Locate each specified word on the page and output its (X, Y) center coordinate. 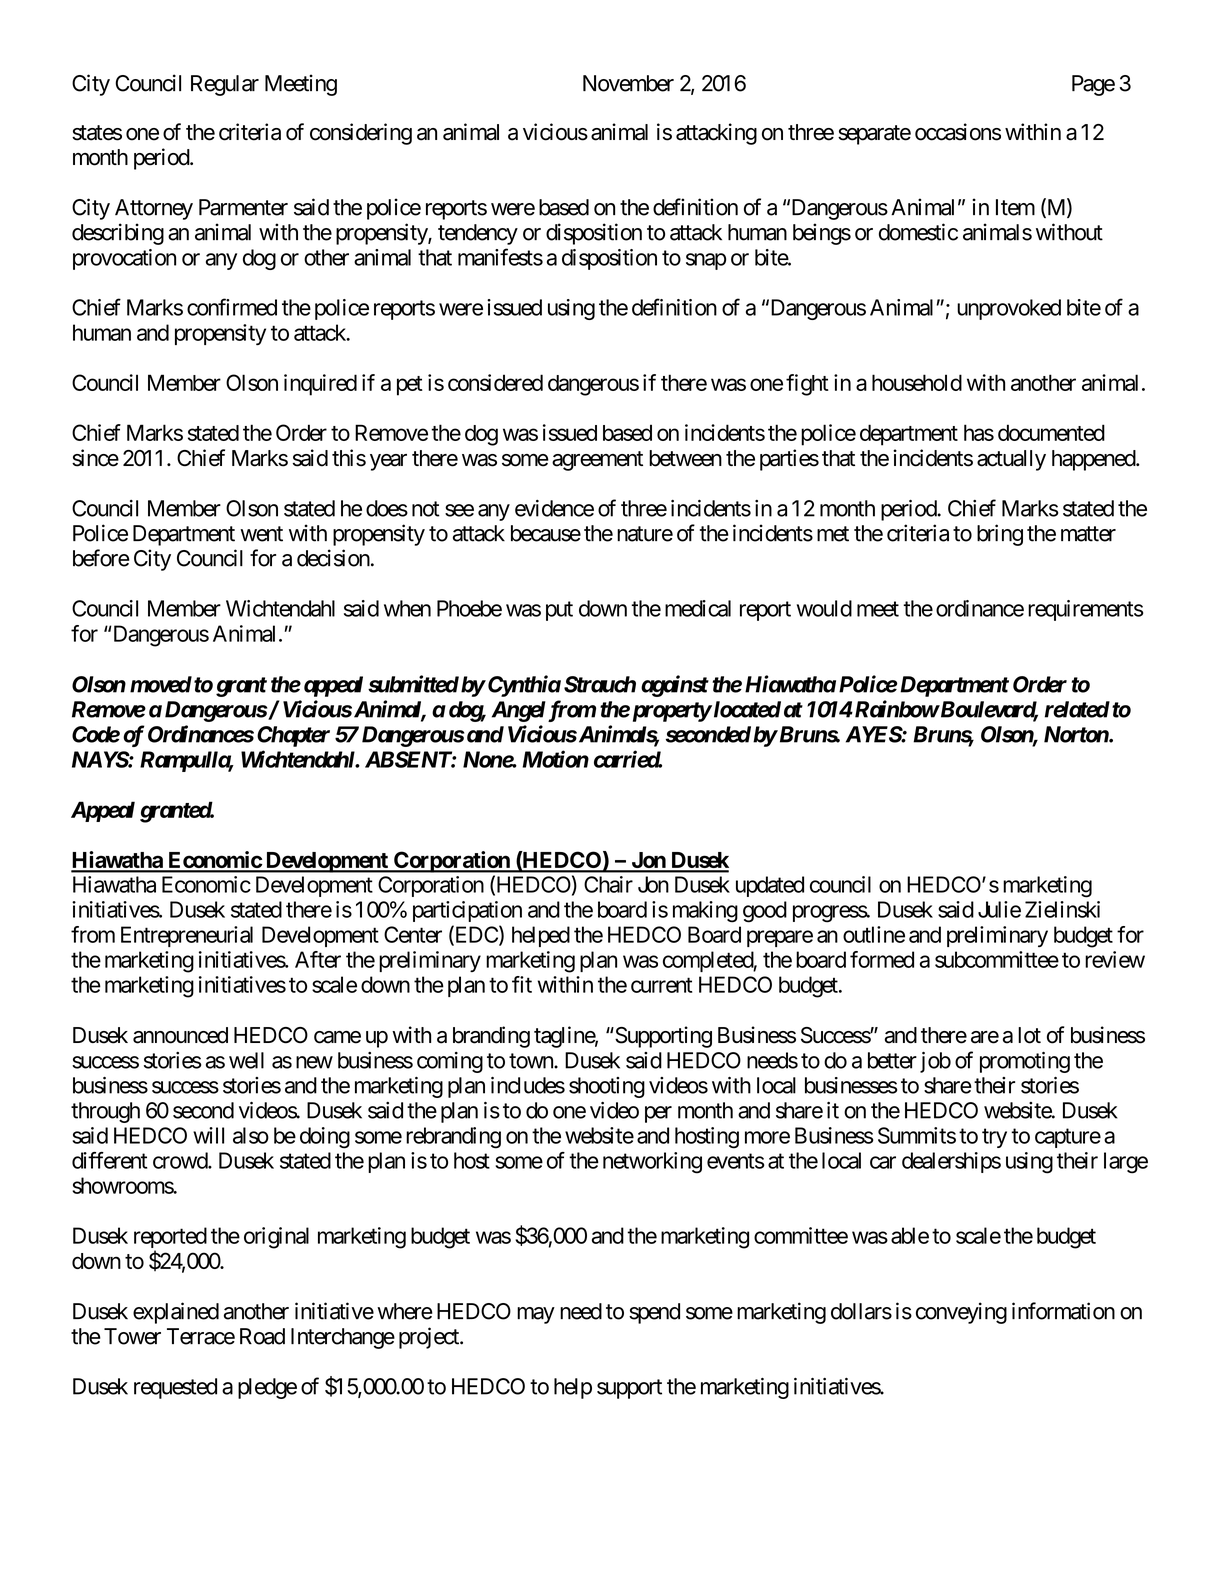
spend (654, 1313)
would (824, 608)
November (628, 83)
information (1063, 1311)
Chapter (293, 736)
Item (1015, 207)
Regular (225, 85)
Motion (555, 759)
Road (262, 1336)
